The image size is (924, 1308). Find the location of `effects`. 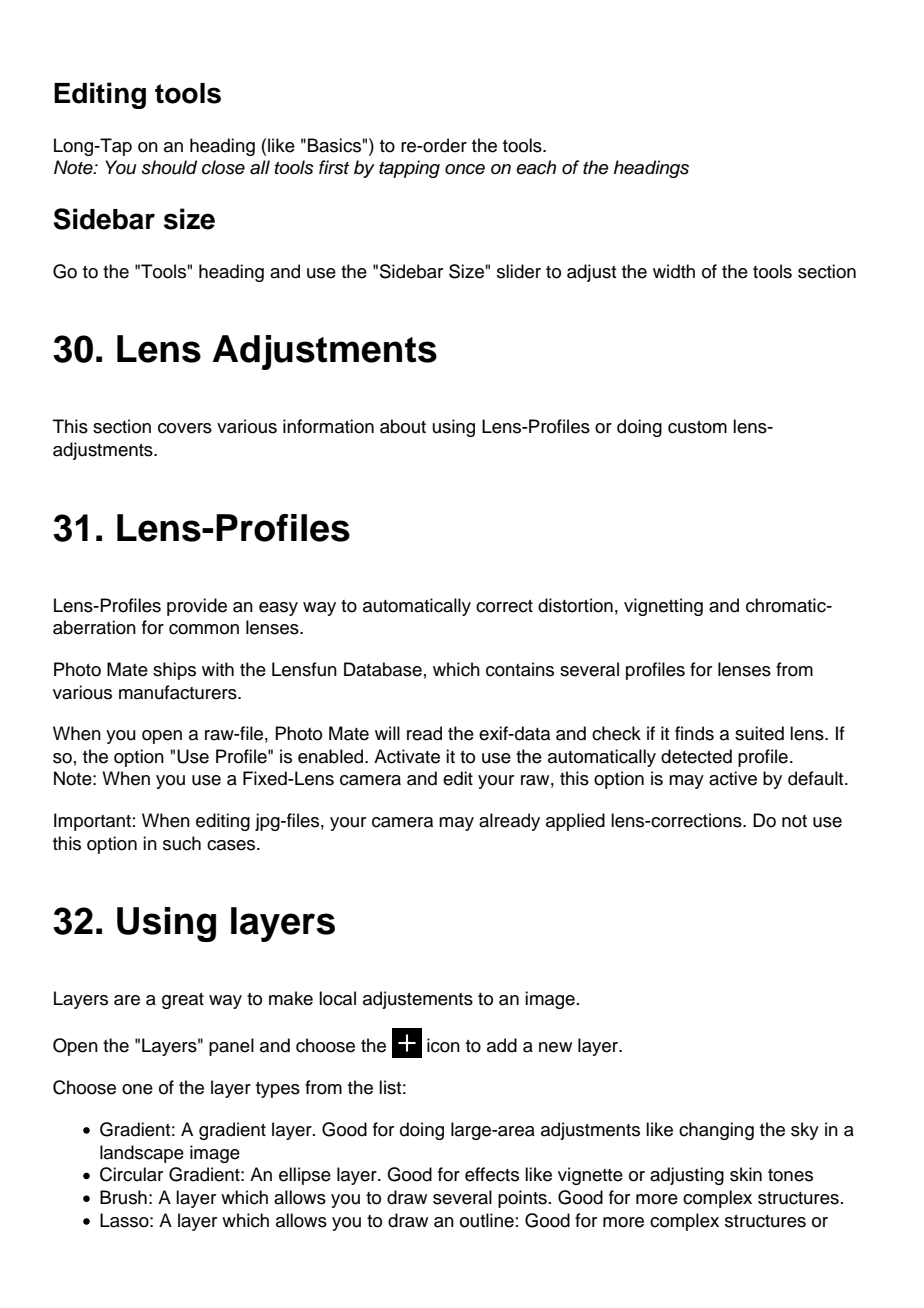

effects is located at coordinates (492, 1174).
